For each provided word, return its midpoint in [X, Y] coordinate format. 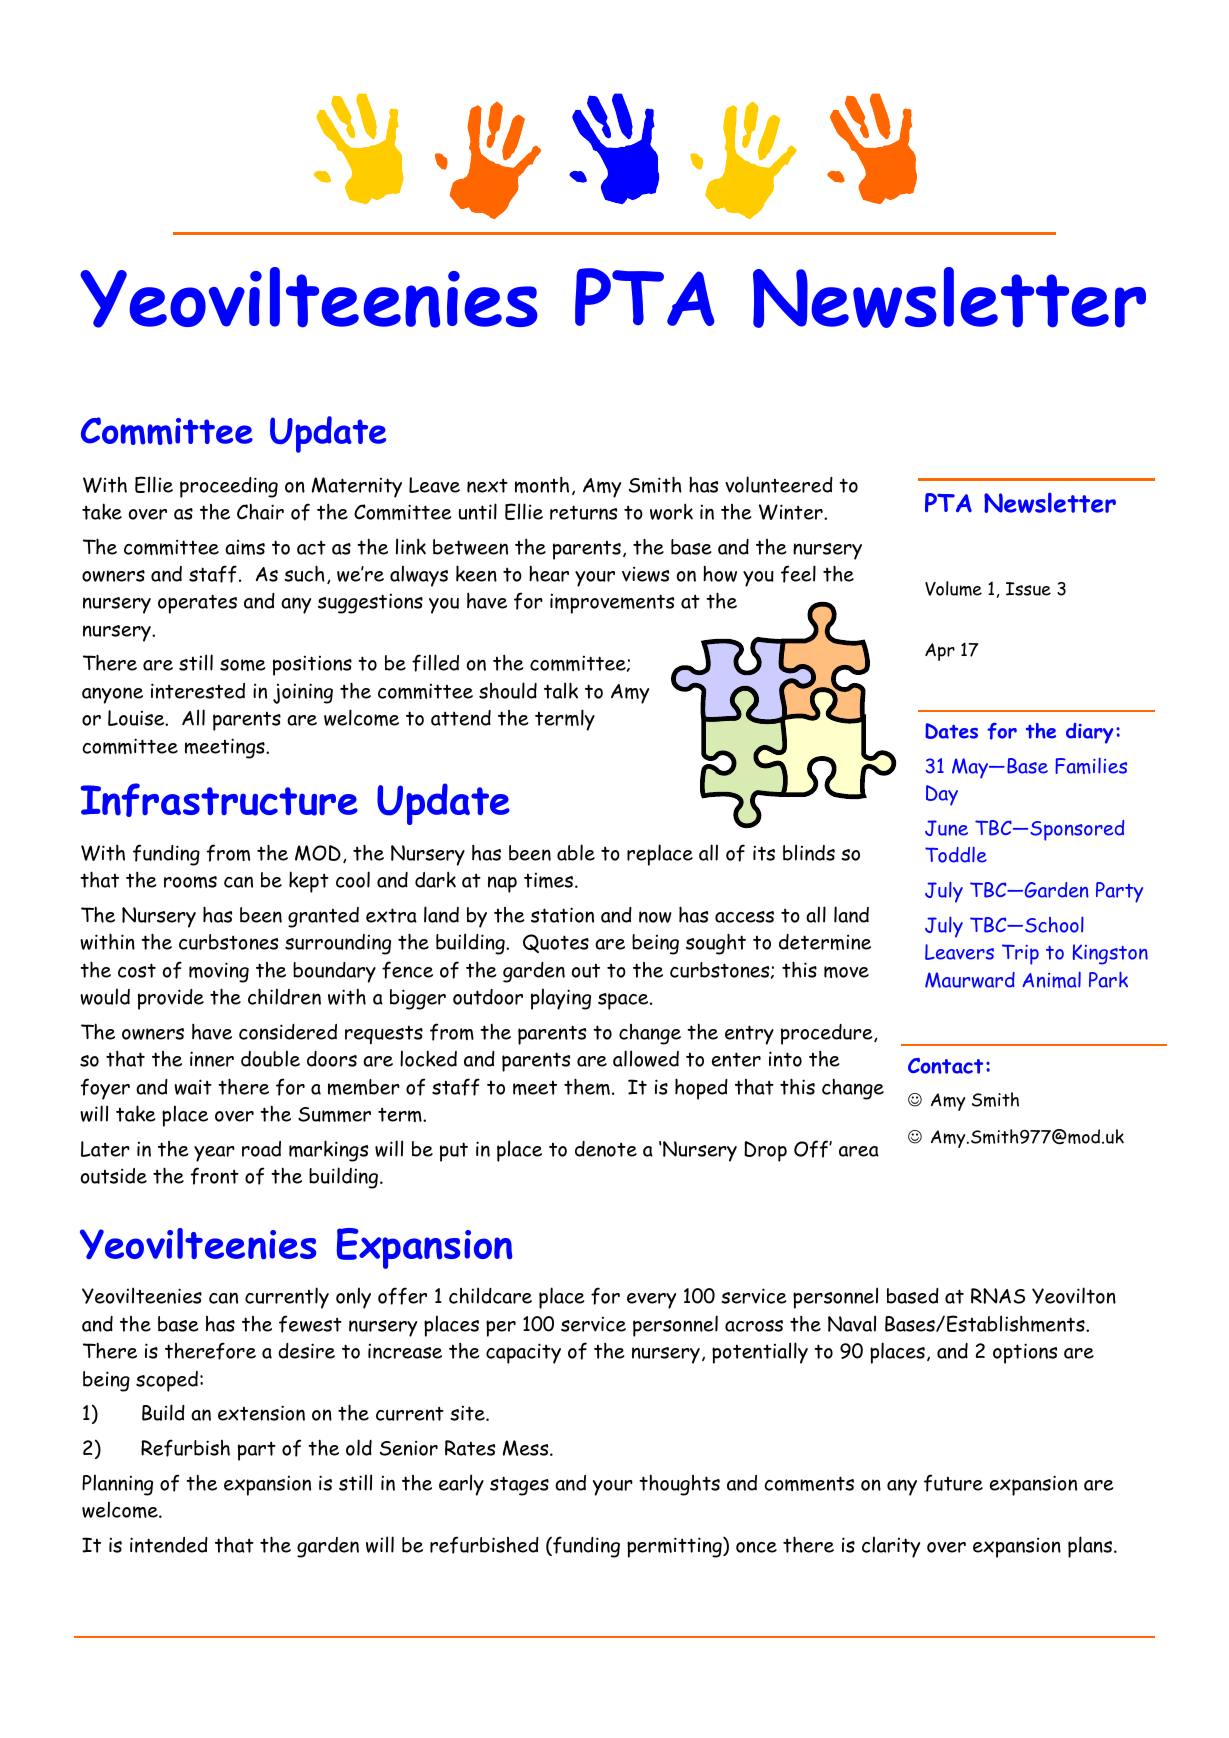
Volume [953, 588]
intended [169, 1545]
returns [583, 512]
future [953, 1483]
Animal [1051, 980]
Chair [260, 511]
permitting [675, 1547]
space [624, 1001]
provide [171, 999]
